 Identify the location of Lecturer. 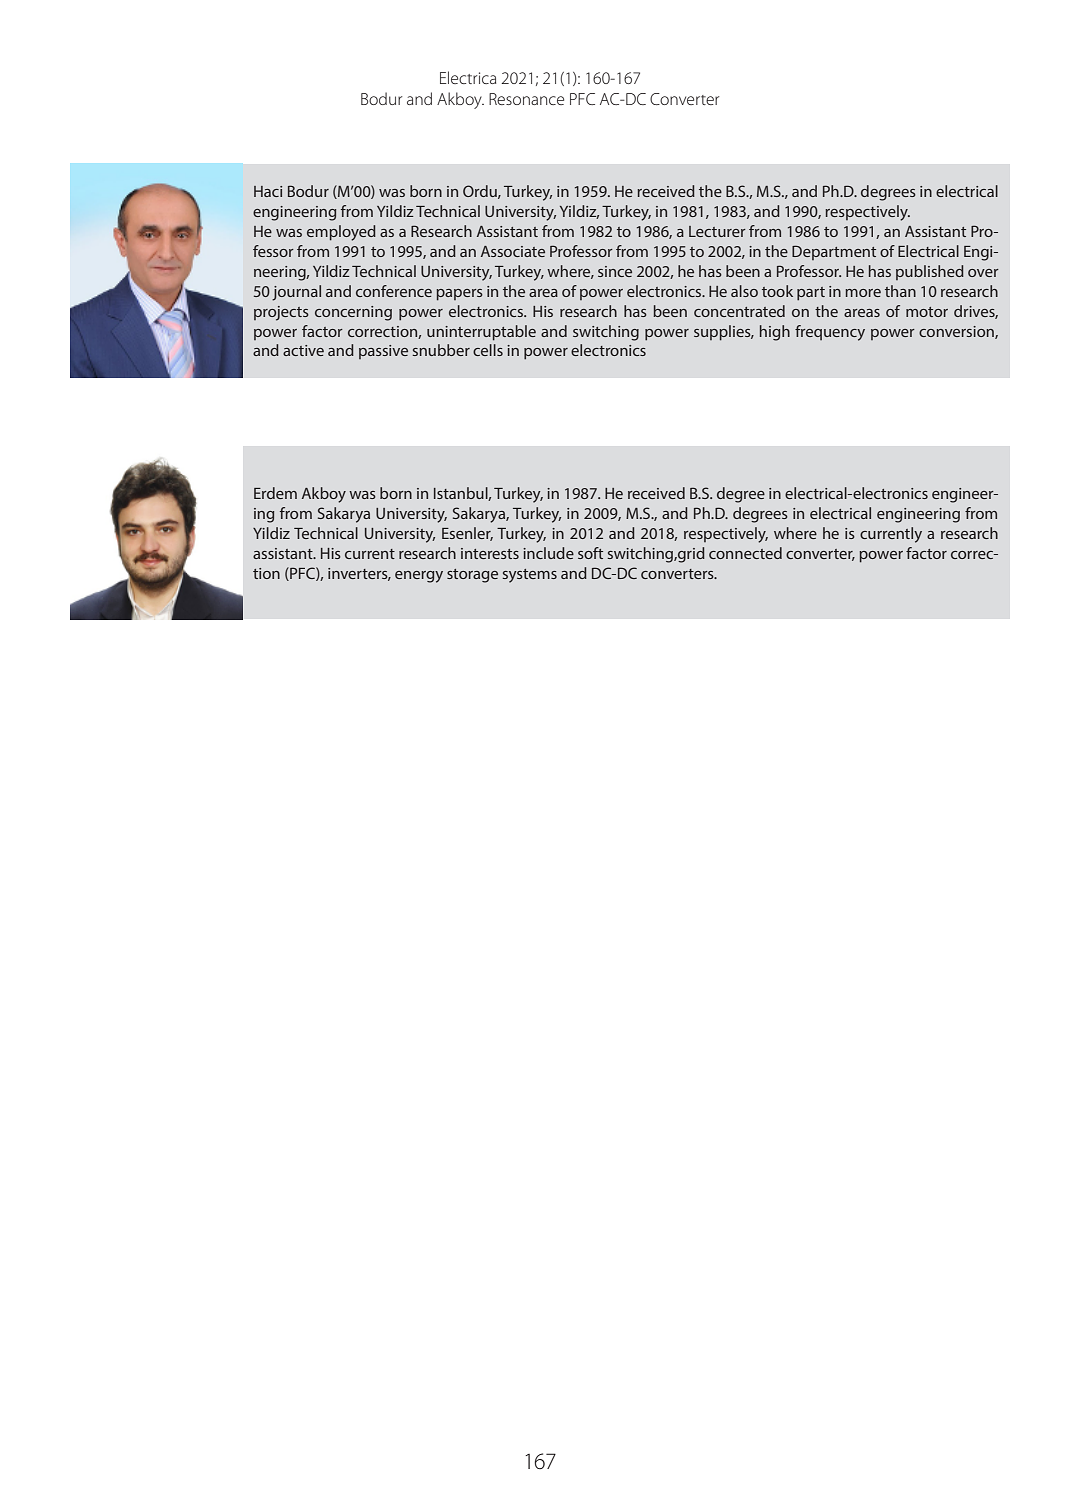
(717, 231).
